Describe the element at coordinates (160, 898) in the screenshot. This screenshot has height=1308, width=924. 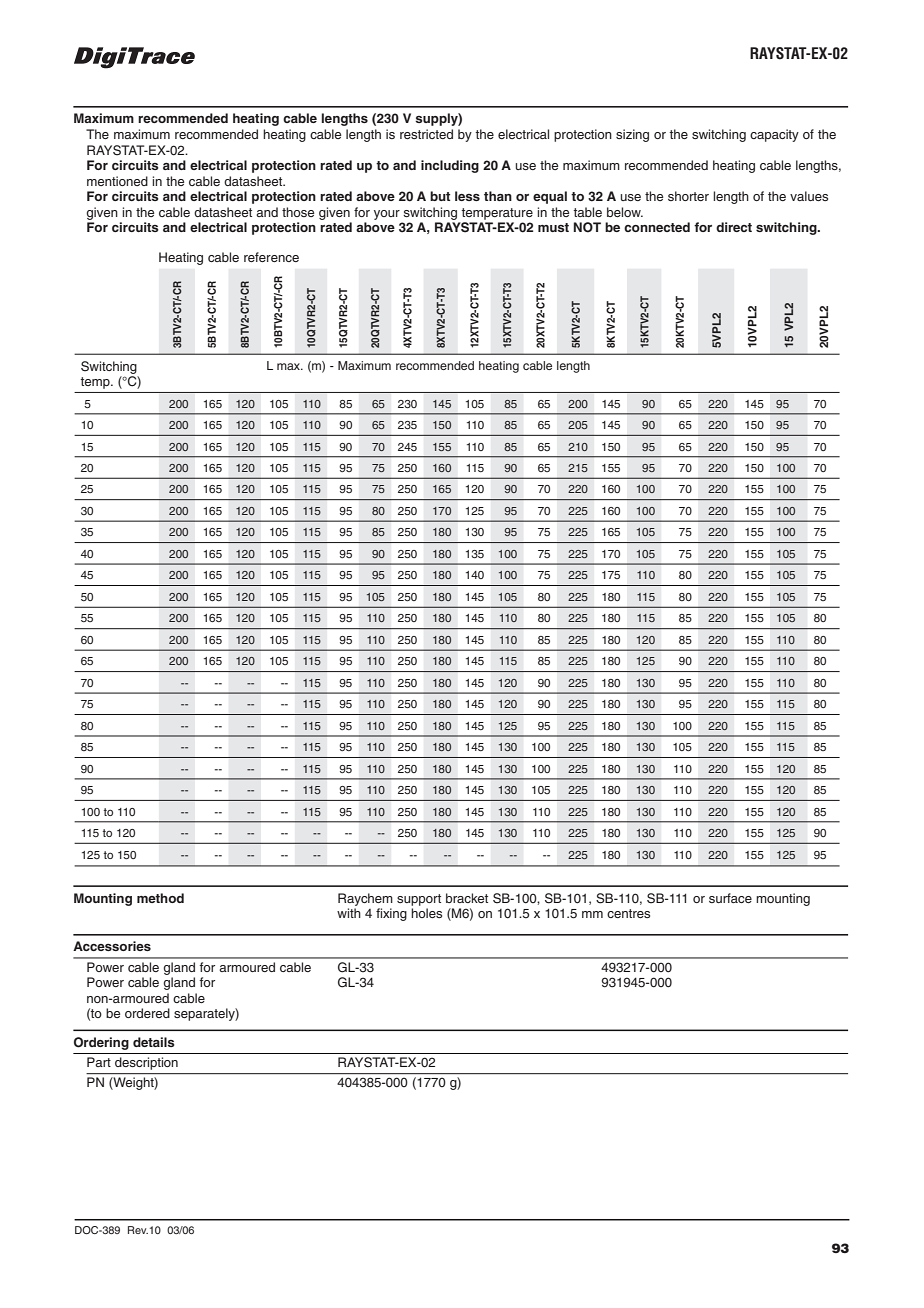
I see `method` at that location.
